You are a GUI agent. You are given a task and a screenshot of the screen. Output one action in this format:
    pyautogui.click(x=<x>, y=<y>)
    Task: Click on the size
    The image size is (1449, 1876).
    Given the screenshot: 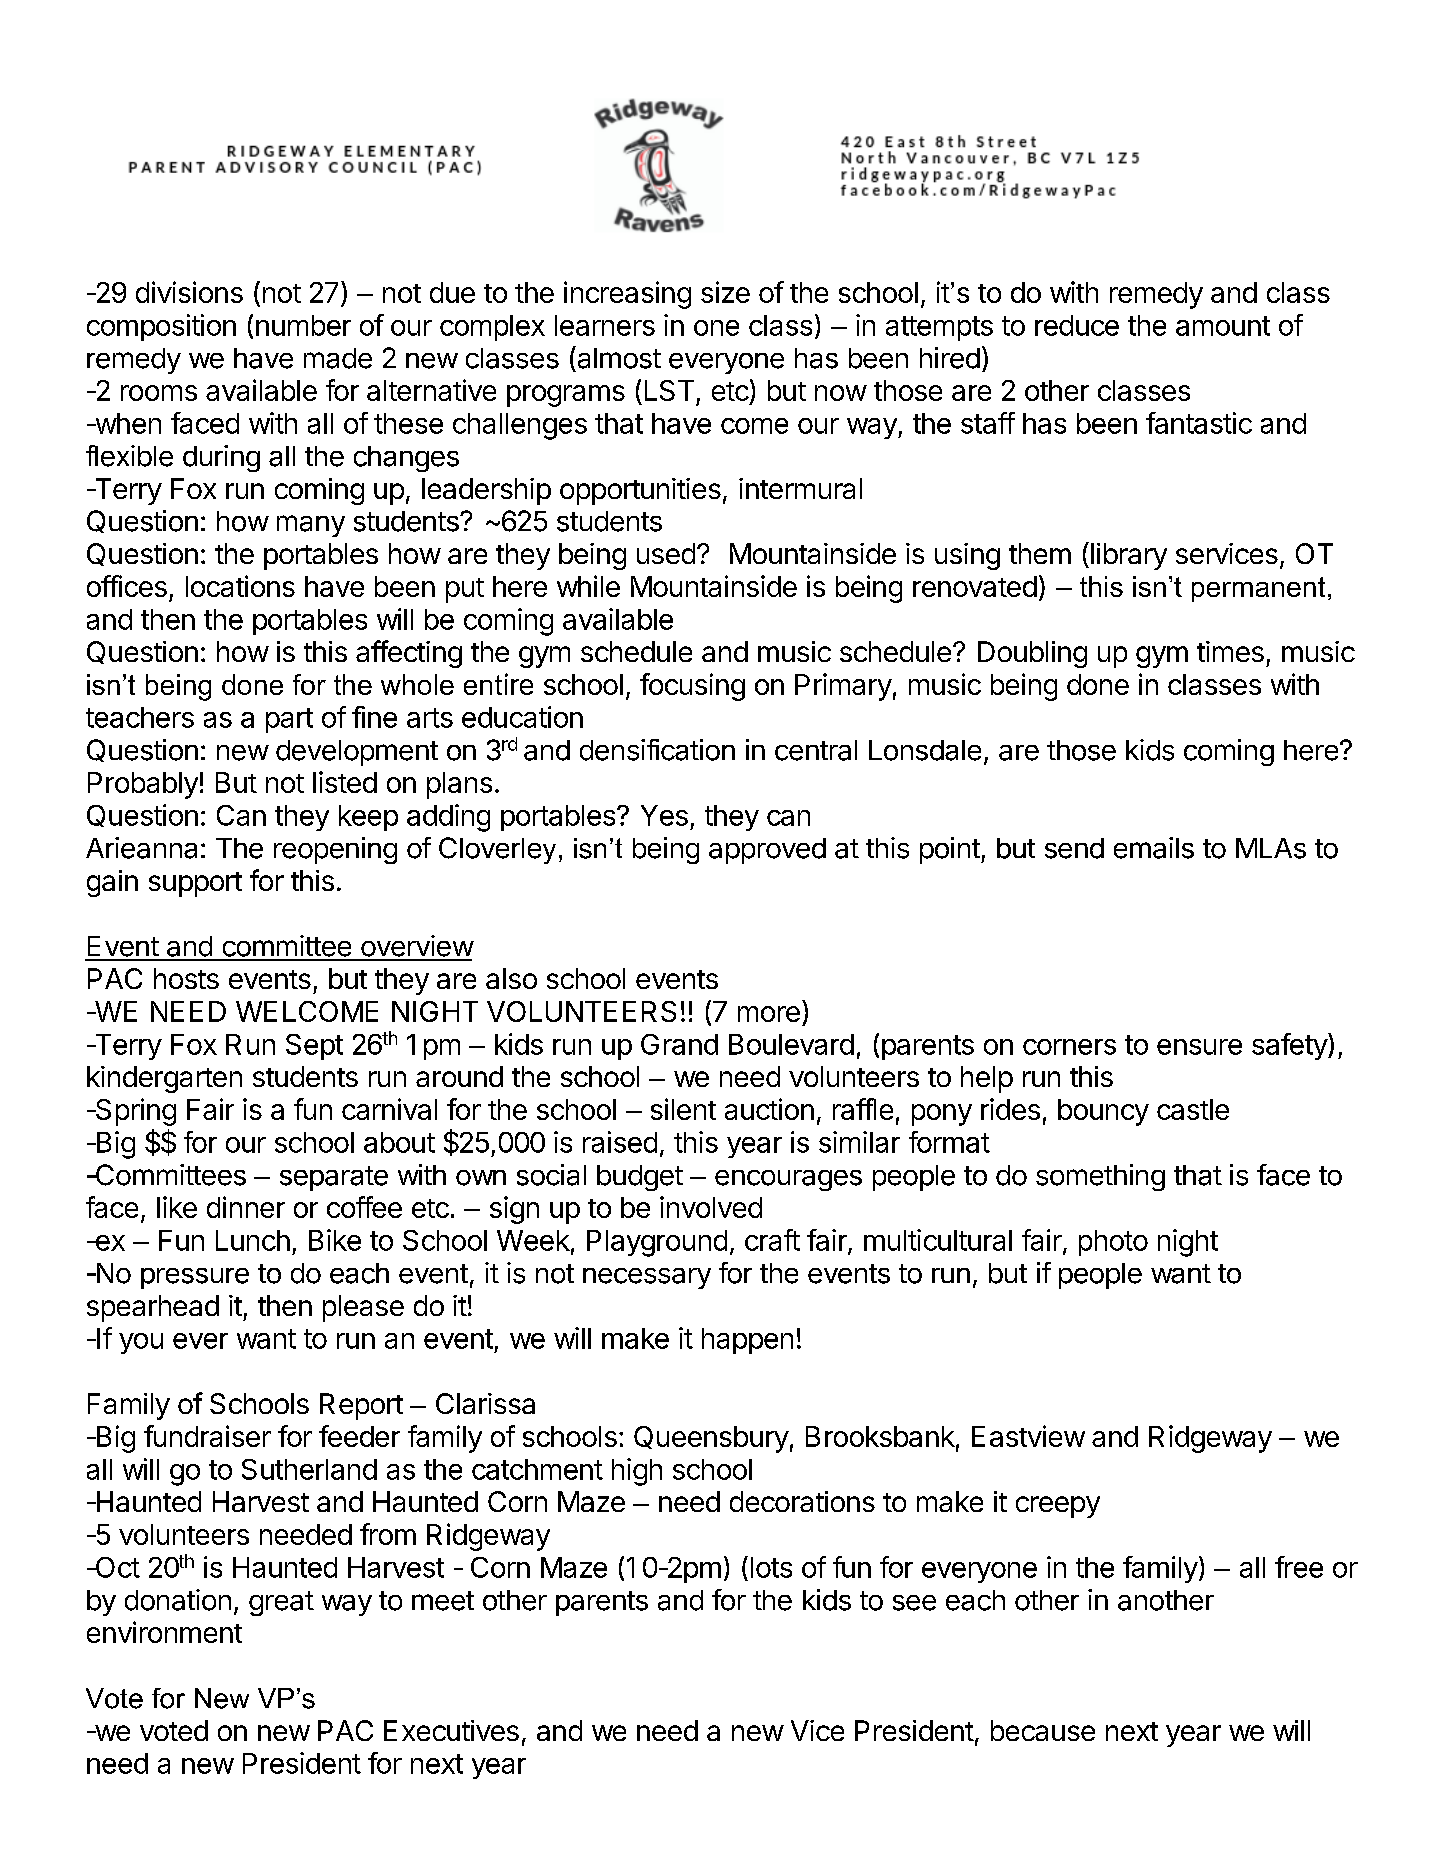 What is the action you would take?
    pyautogui.click(x=725, y=292)
